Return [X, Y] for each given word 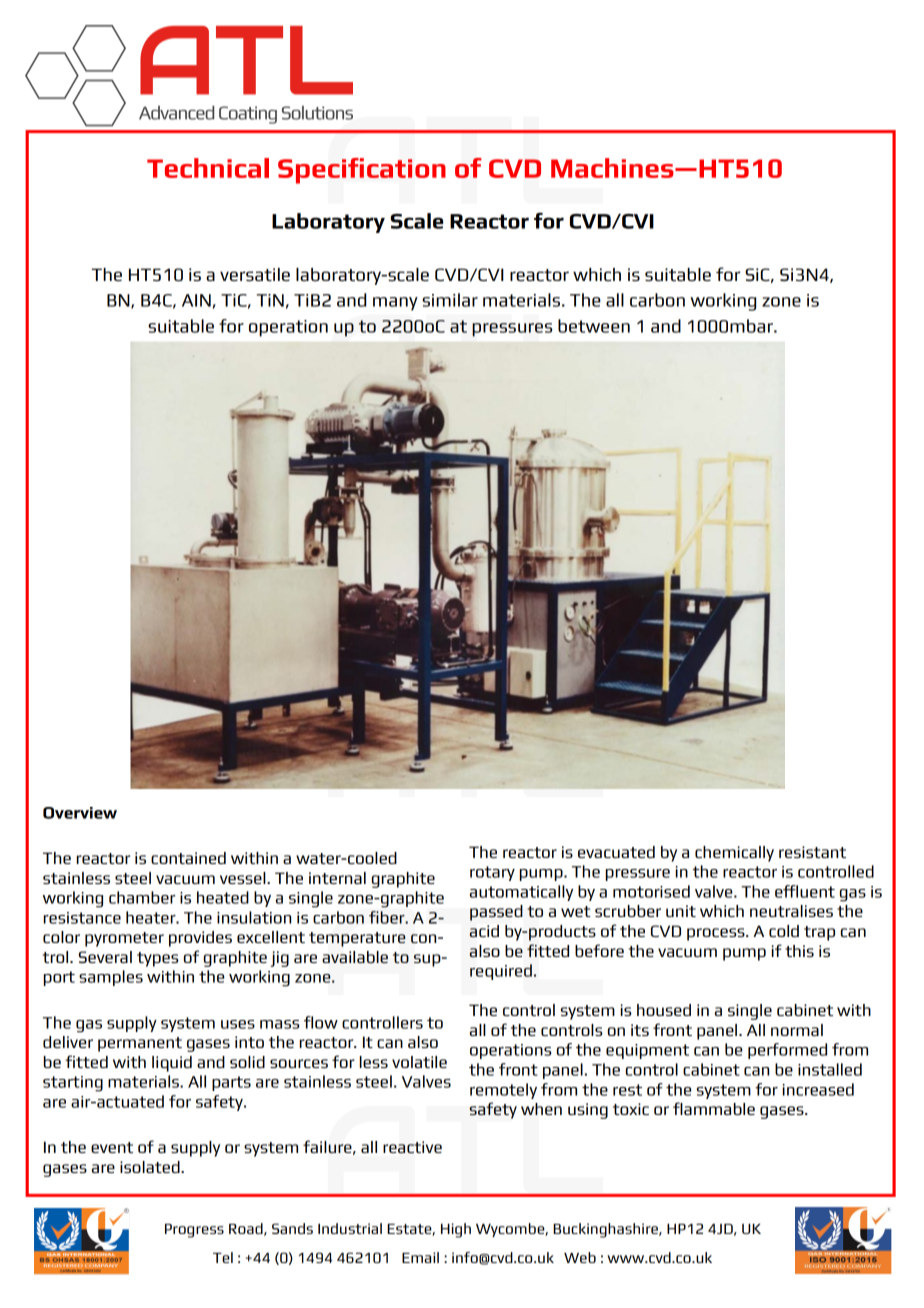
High [456, 1230]
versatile [255, 274]
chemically [734, 854]
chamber [142, 897]
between [594, 326]
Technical [208, 168]
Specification [362, 171]
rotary [492, 873]
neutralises [791, 911]
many [395, 304]
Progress [194, 1231]
